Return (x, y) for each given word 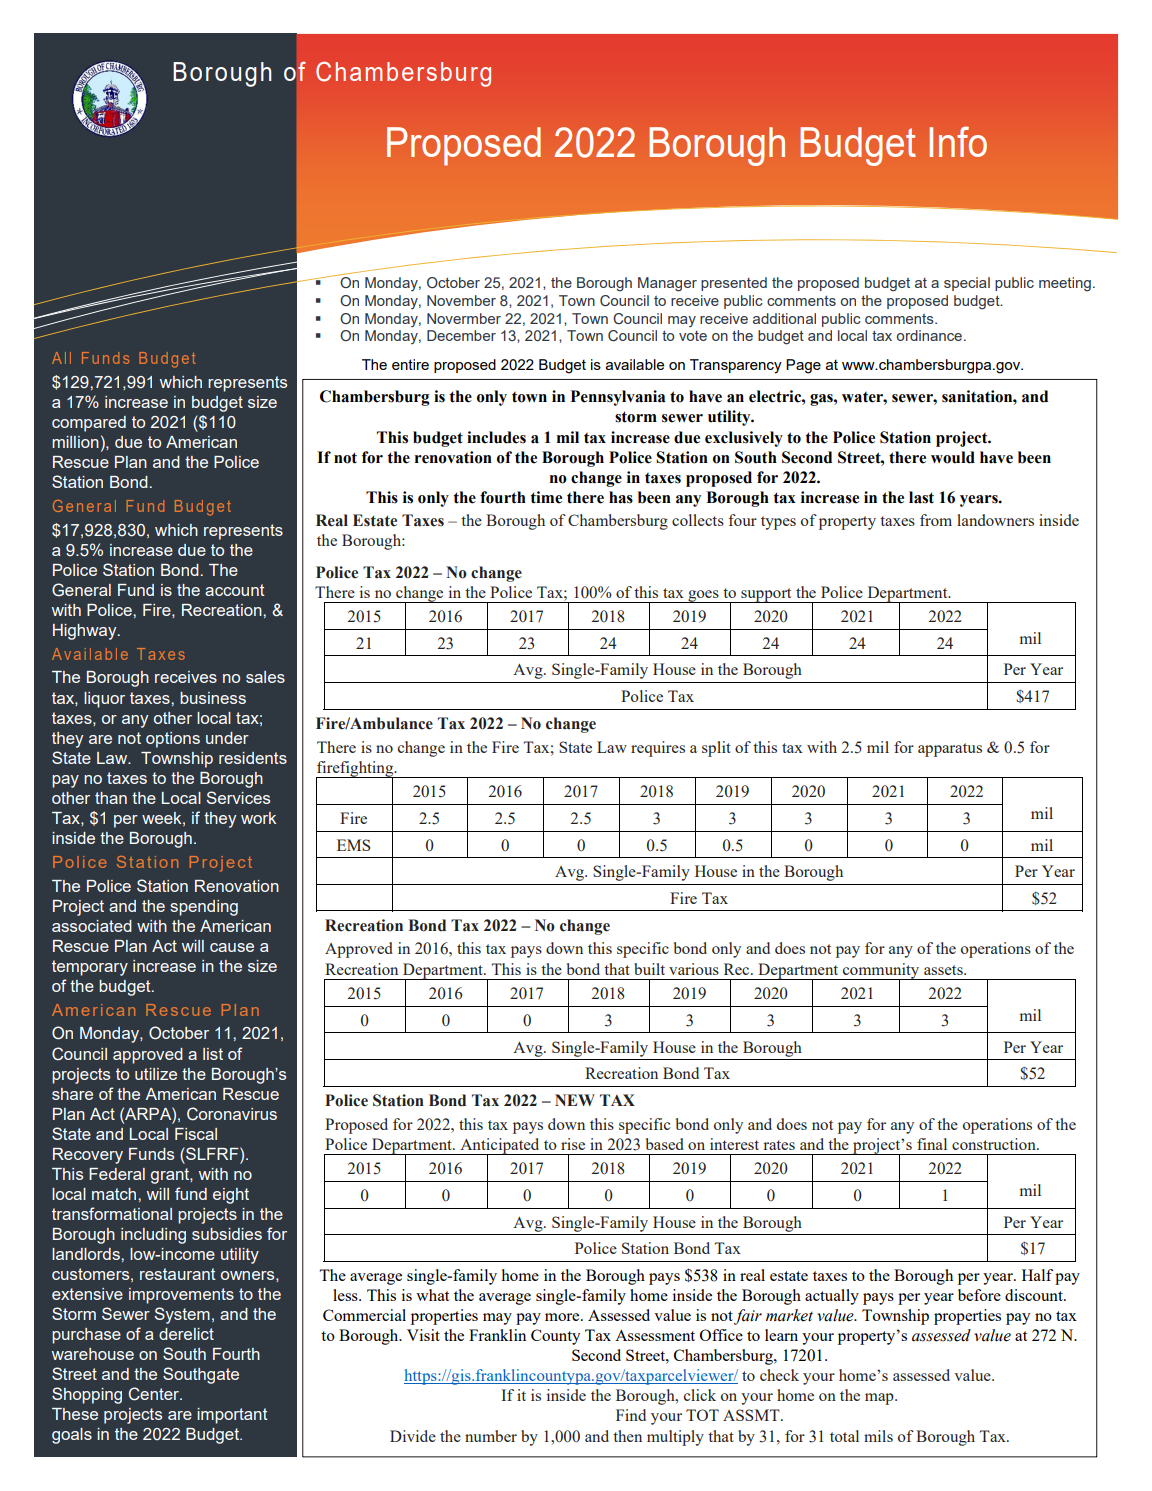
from (936, 520)
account (235, 590)
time (546, 497)
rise (573, 1144)
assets (944, 970)
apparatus (950, 750)
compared (89, 424)
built (649, 969)
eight (231, 1196)
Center (155, 1394)
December (461, 335)
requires (658, 749)
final (932, 1144)
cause (232, 947)
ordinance (931, 335)
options (173, 740)
